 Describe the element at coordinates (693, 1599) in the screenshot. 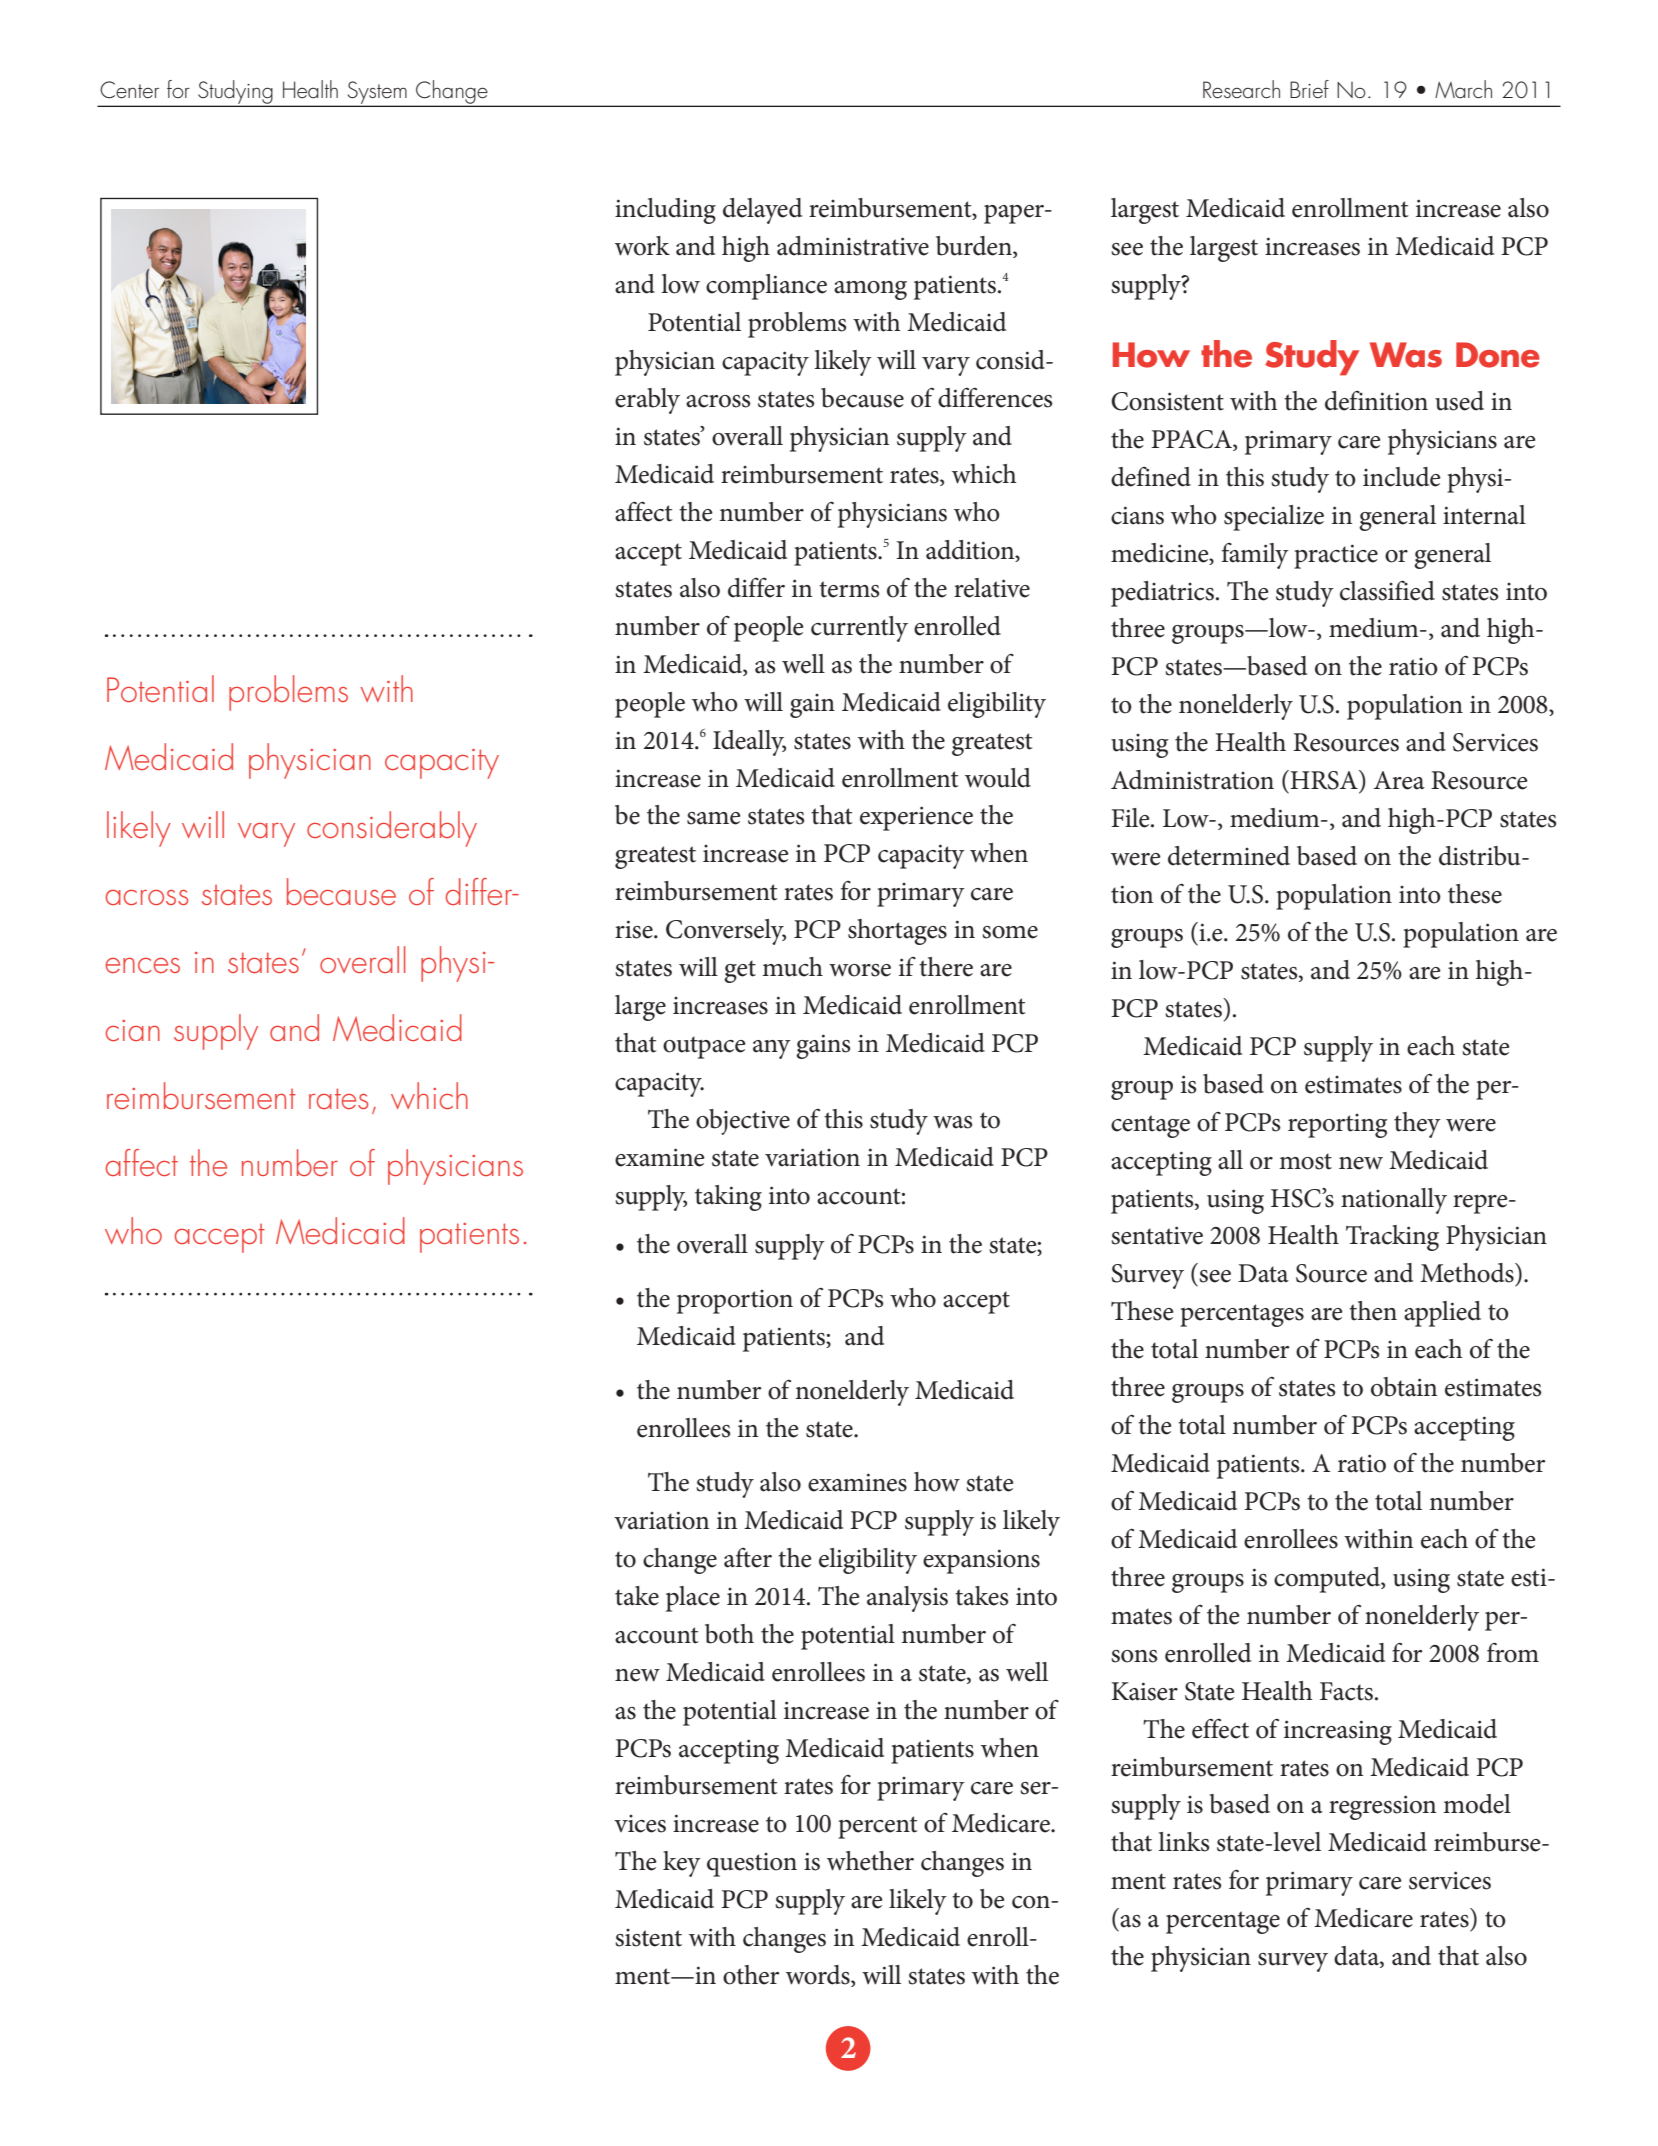

I see `place` at that location.
